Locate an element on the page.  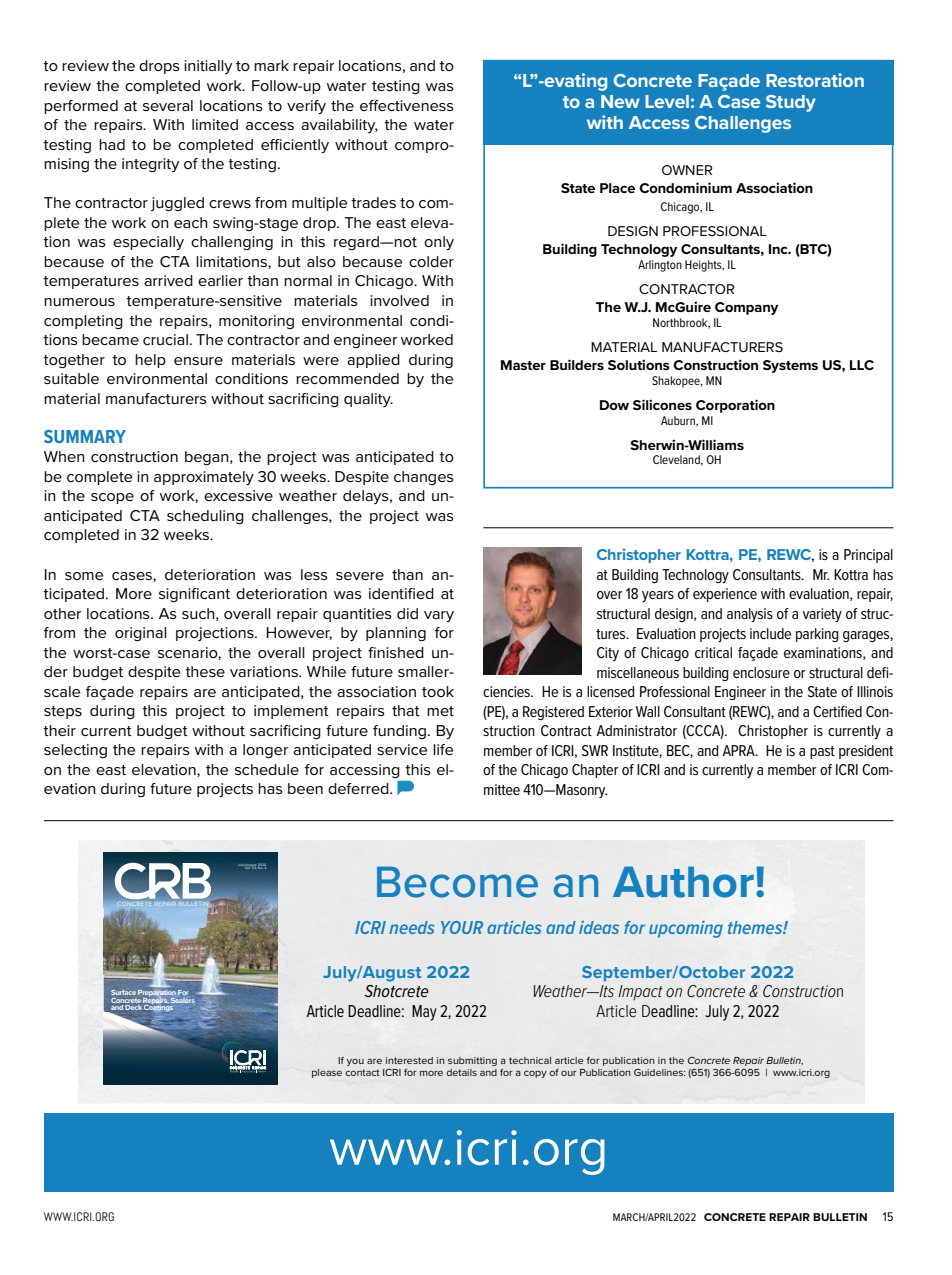
Study is located at coordinates (791, 103).
